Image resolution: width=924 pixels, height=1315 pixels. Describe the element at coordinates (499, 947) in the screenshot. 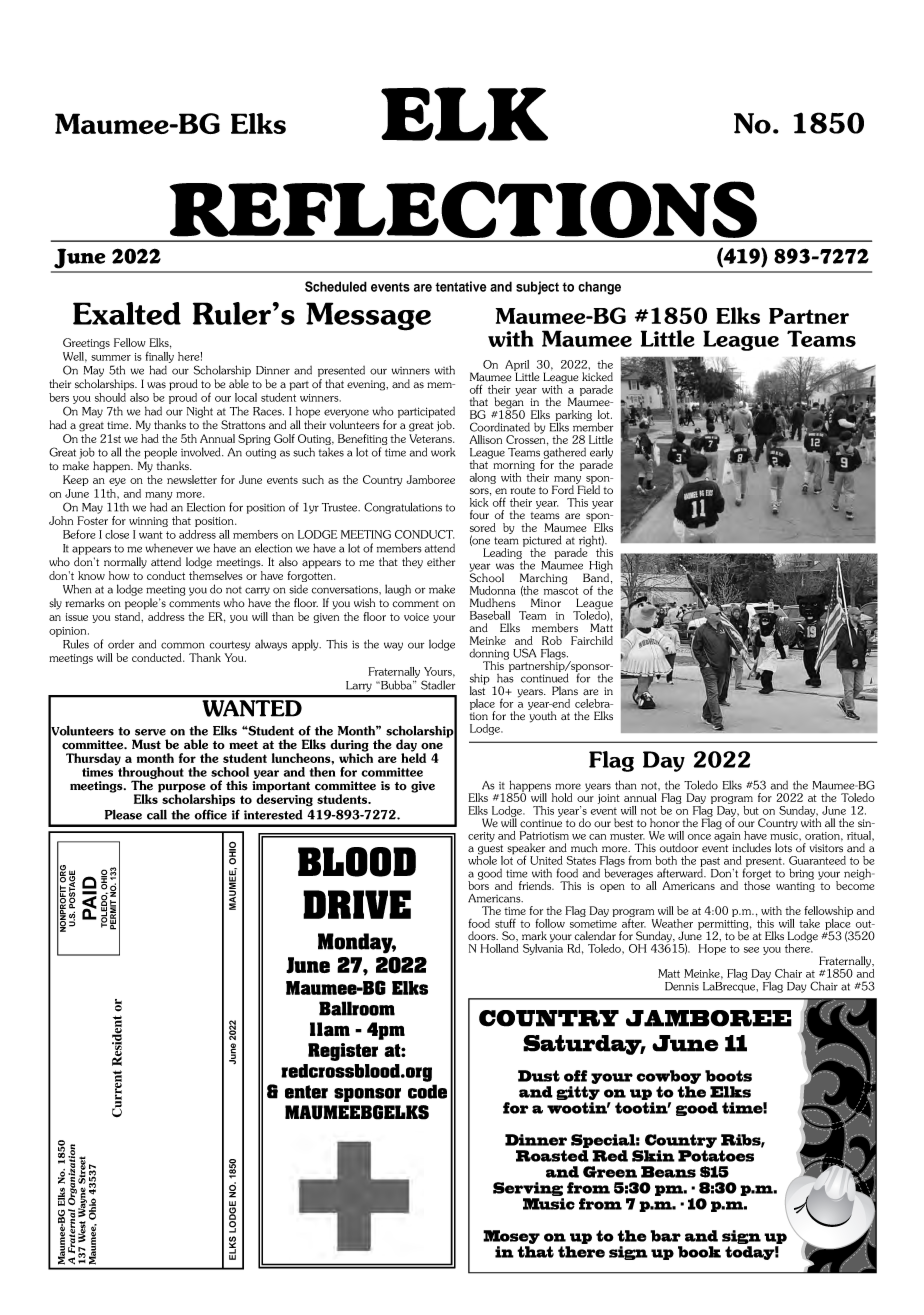

I see `Holland` at that location.
